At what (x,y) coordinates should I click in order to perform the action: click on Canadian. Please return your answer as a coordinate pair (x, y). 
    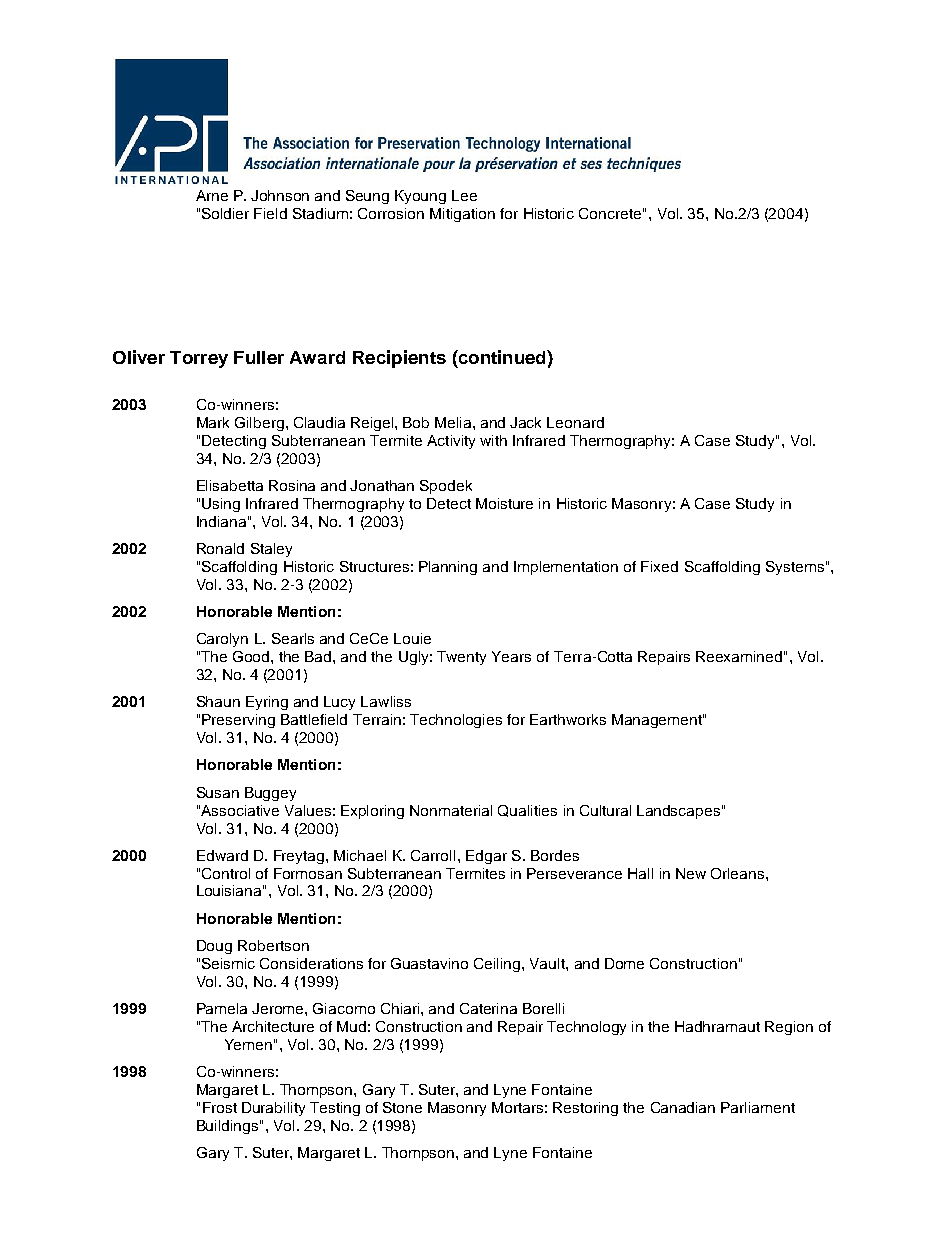
    Looking at the image, I should click on (683, 1107).
